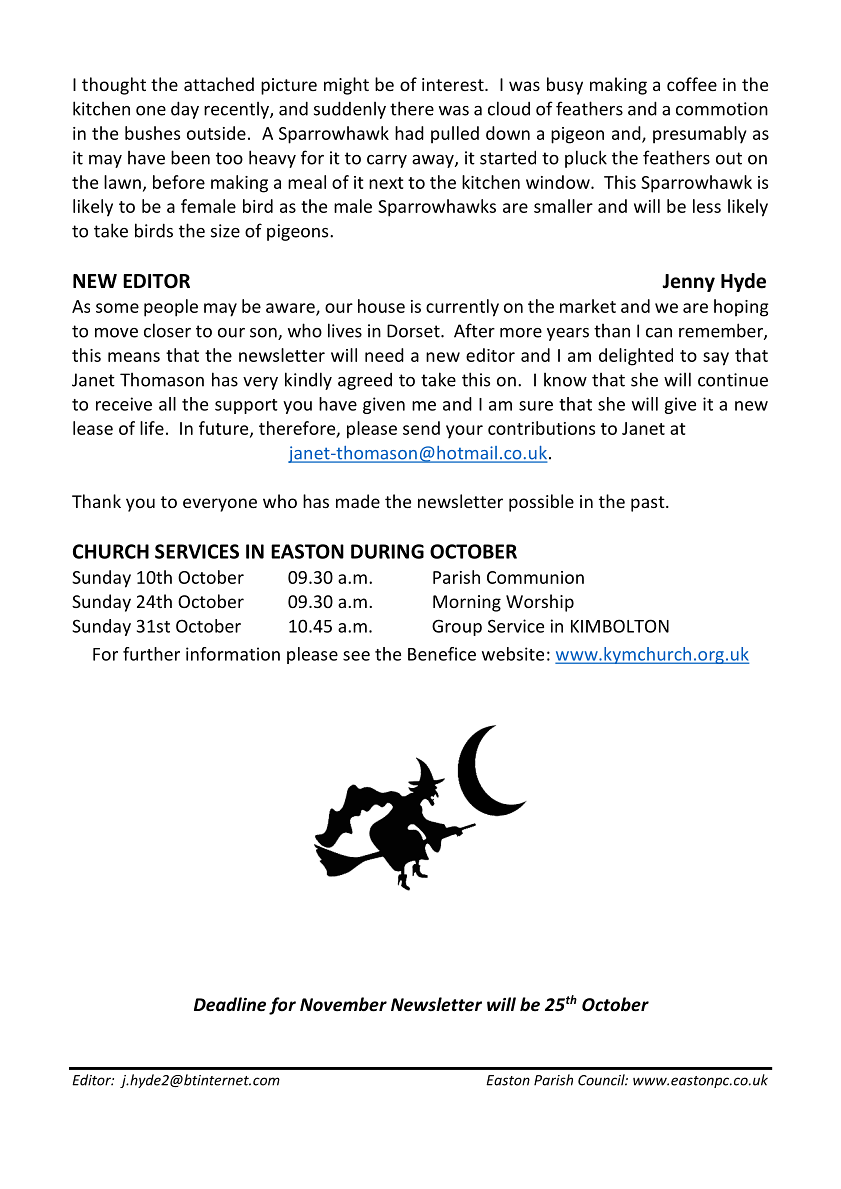  Describe the element at coordinates (442, 654) in the screenshot. I see `Benefice` at that location.
